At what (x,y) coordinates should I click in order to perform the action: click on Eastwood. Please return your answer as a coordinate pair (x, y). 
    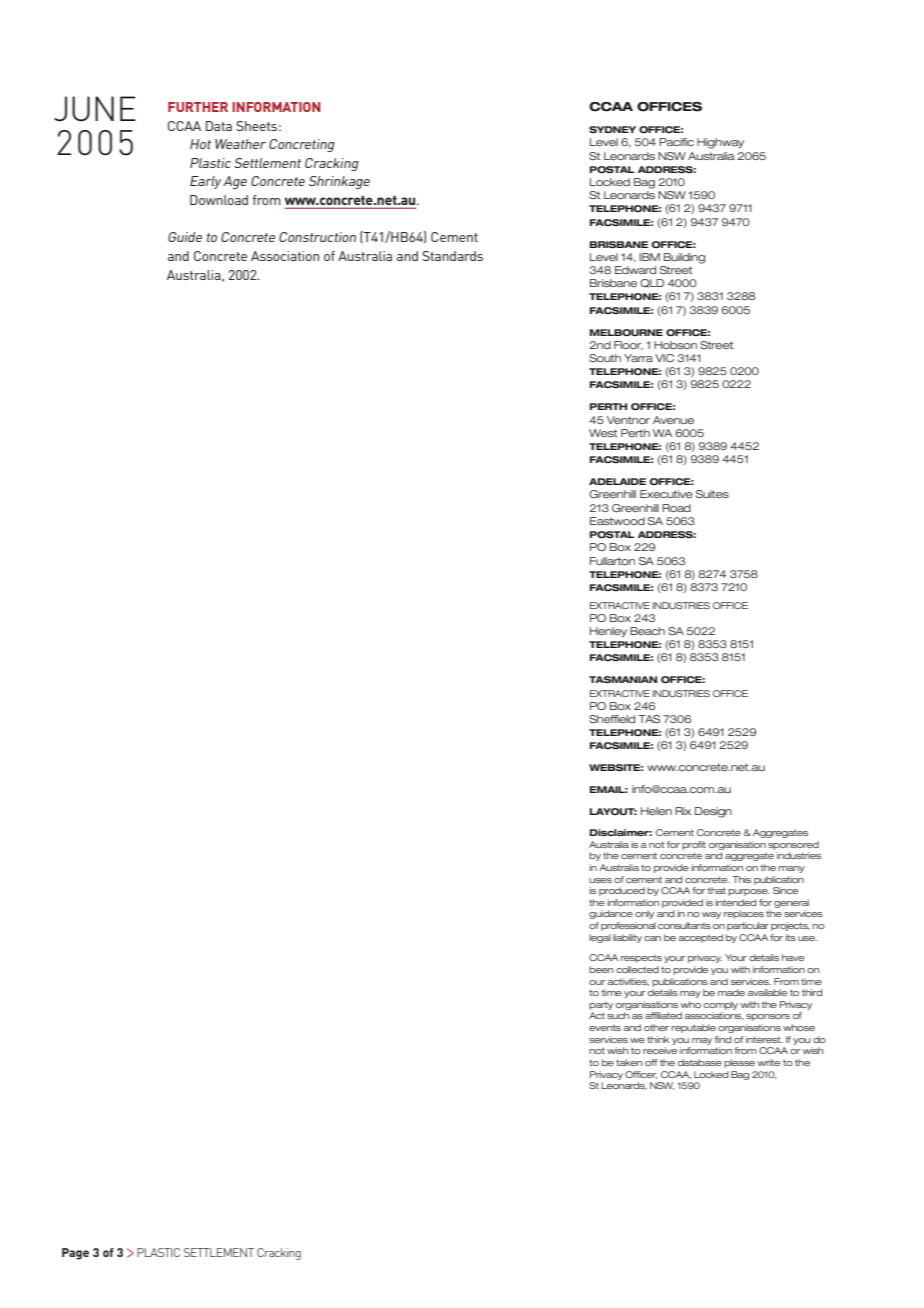
    Looking at the image, I should click on (617, 521).
